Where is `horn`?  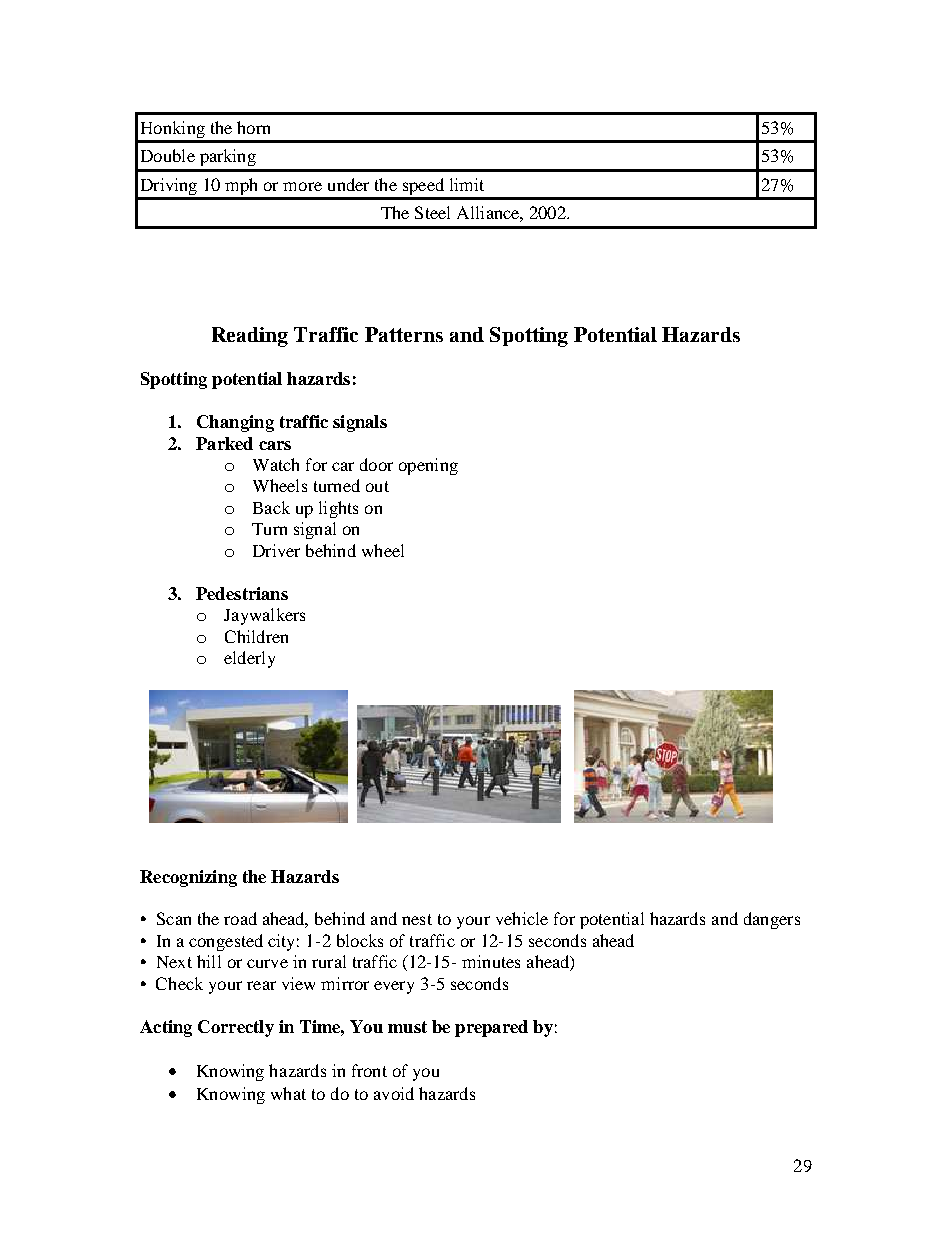 horn is located at coordinates (253, 127).
